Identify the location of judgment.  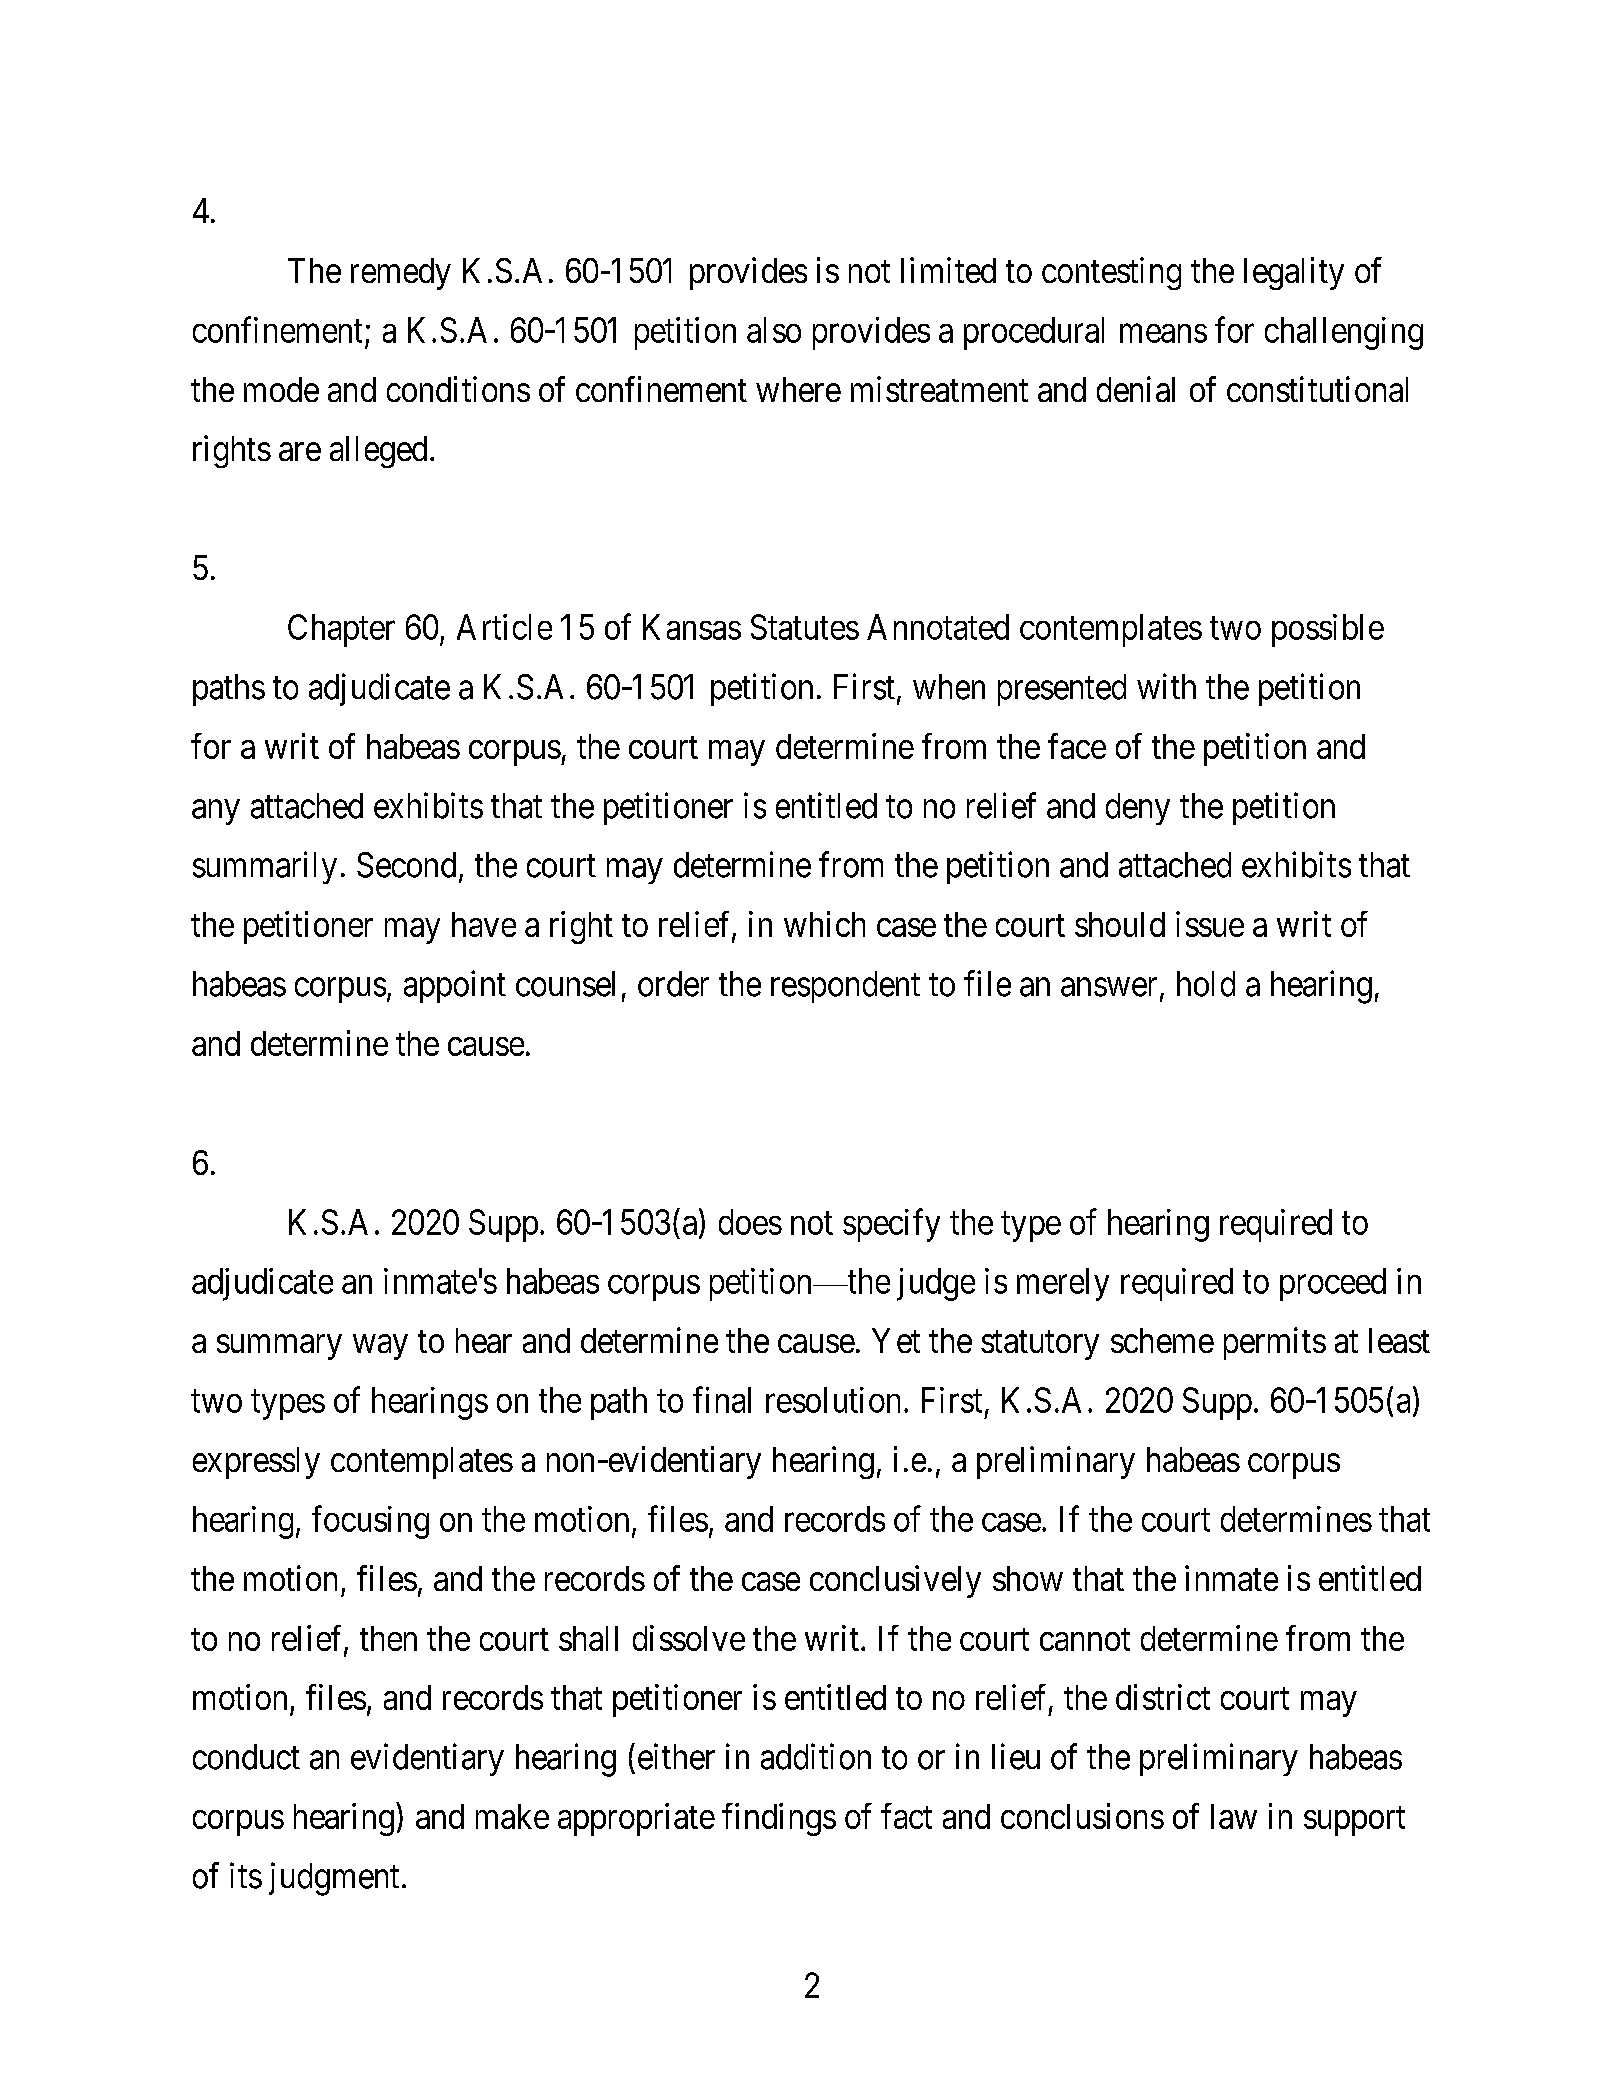
(334, 1879).
